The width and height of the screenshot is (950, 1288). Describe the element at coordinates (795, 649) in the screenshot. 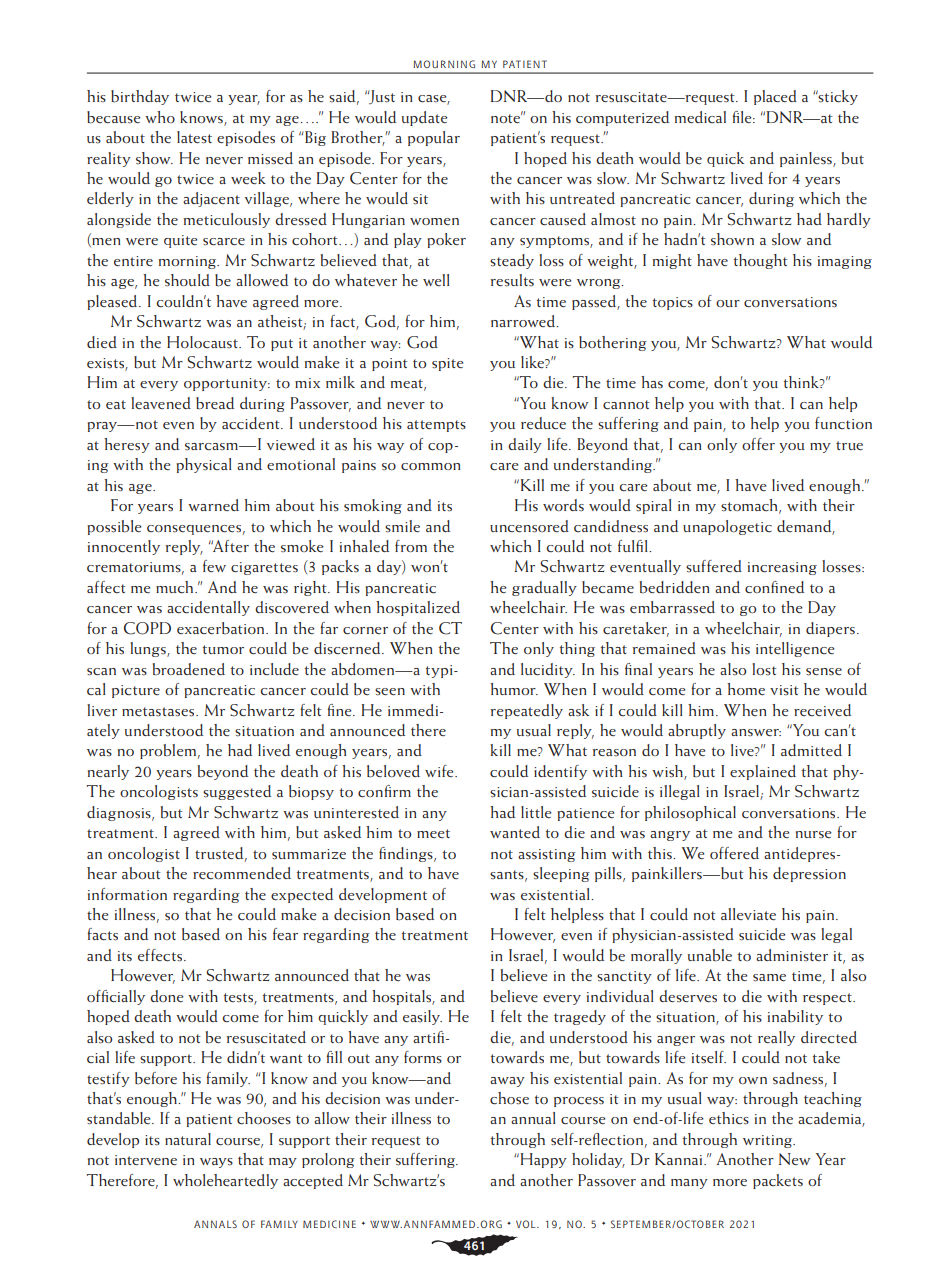

I see `intelligence` at that location.
